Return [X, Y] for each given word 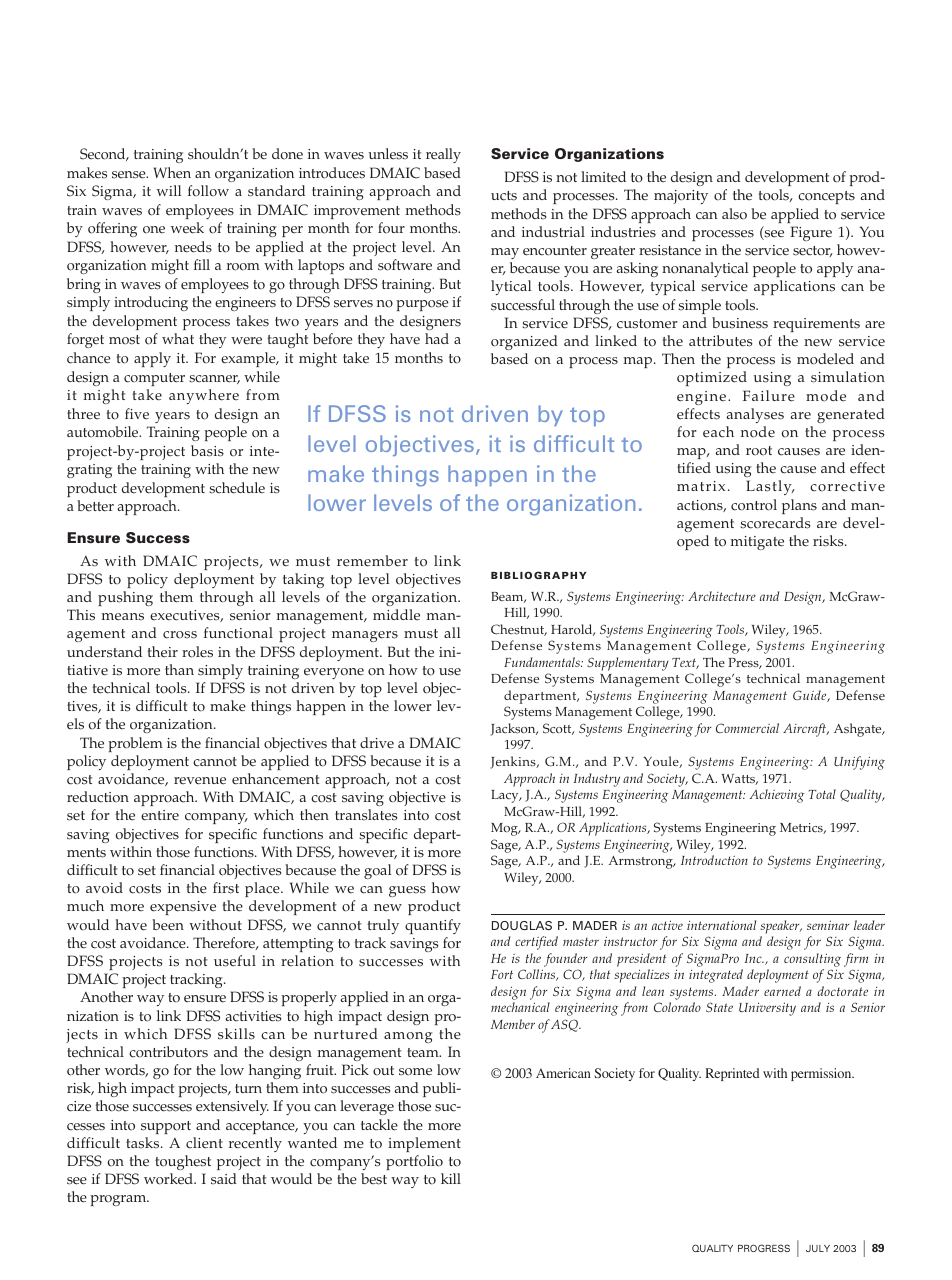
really [443, 155]
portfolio [414, 1162]
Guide [811, 696]
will [169, 190]
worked [170, 1179]
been [168, 925]
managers [365, 636]
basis [207, 451]
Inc [754, 958]
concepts [826, 197]
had [437, 338]
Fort [502, 974]
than [179, 669]
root [759, 450]
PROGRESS [764, 1248]
